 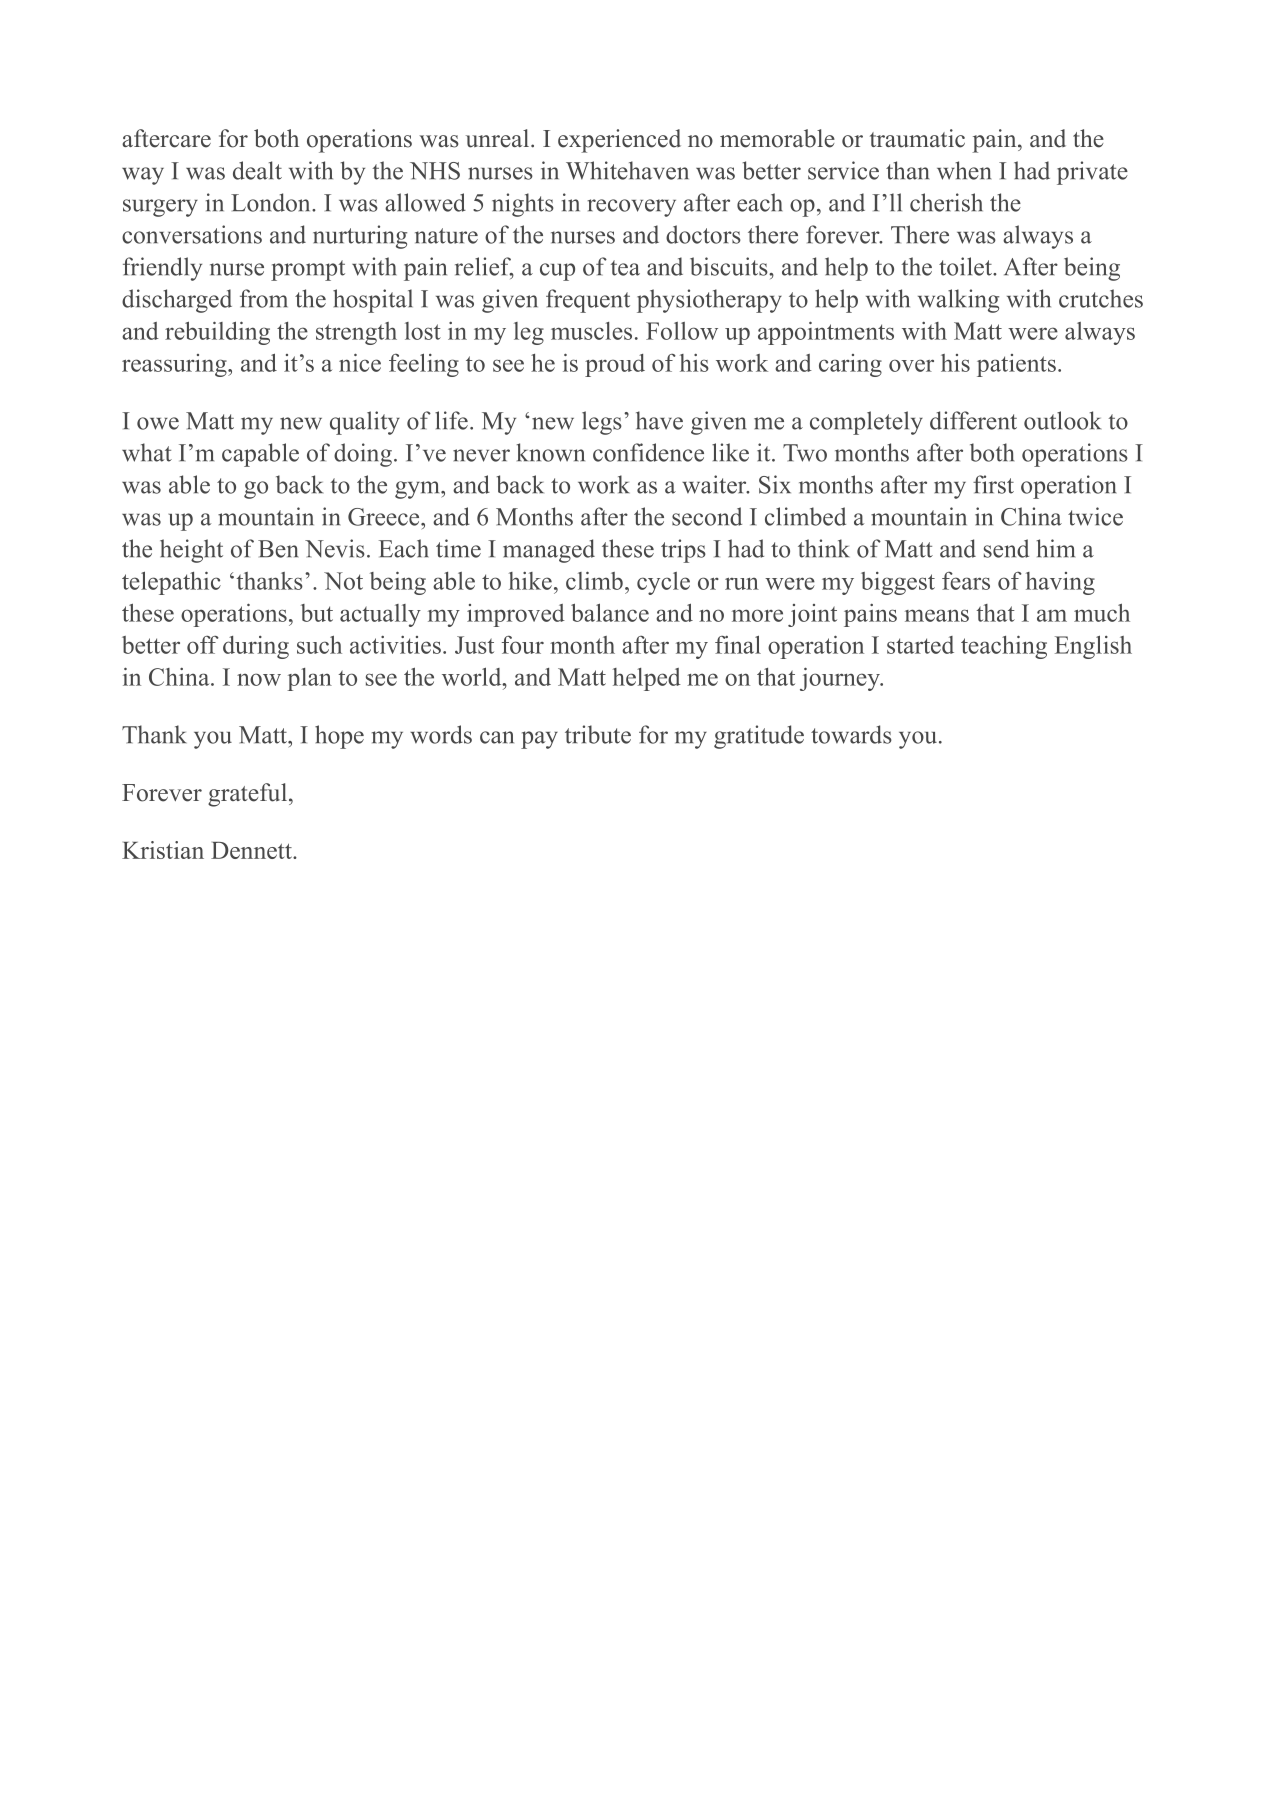 What do you see at coordinates (683, 551) in the page?
I see `trips` at bounding box center [683, 551].
